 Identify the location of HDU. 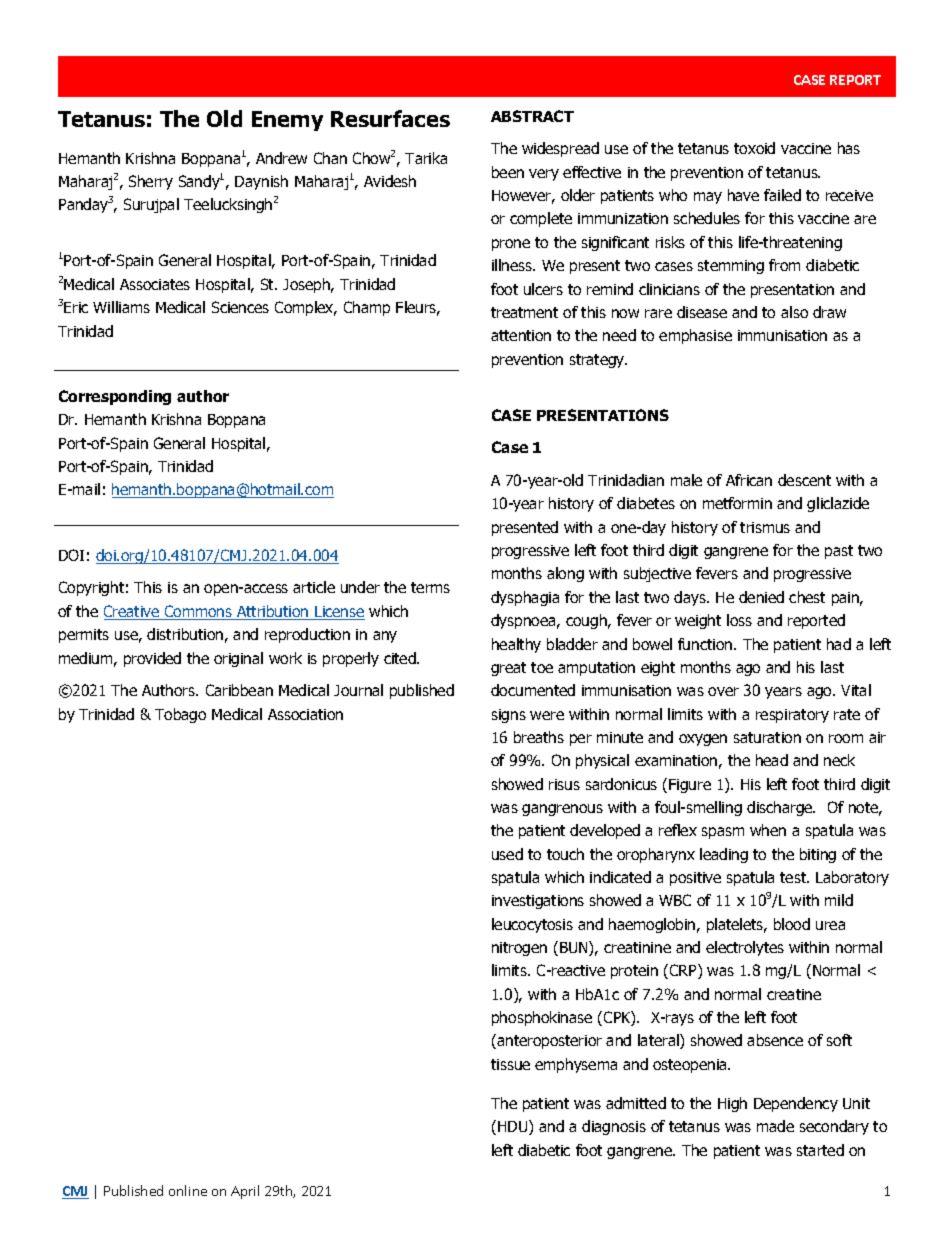
(514, 1127).
